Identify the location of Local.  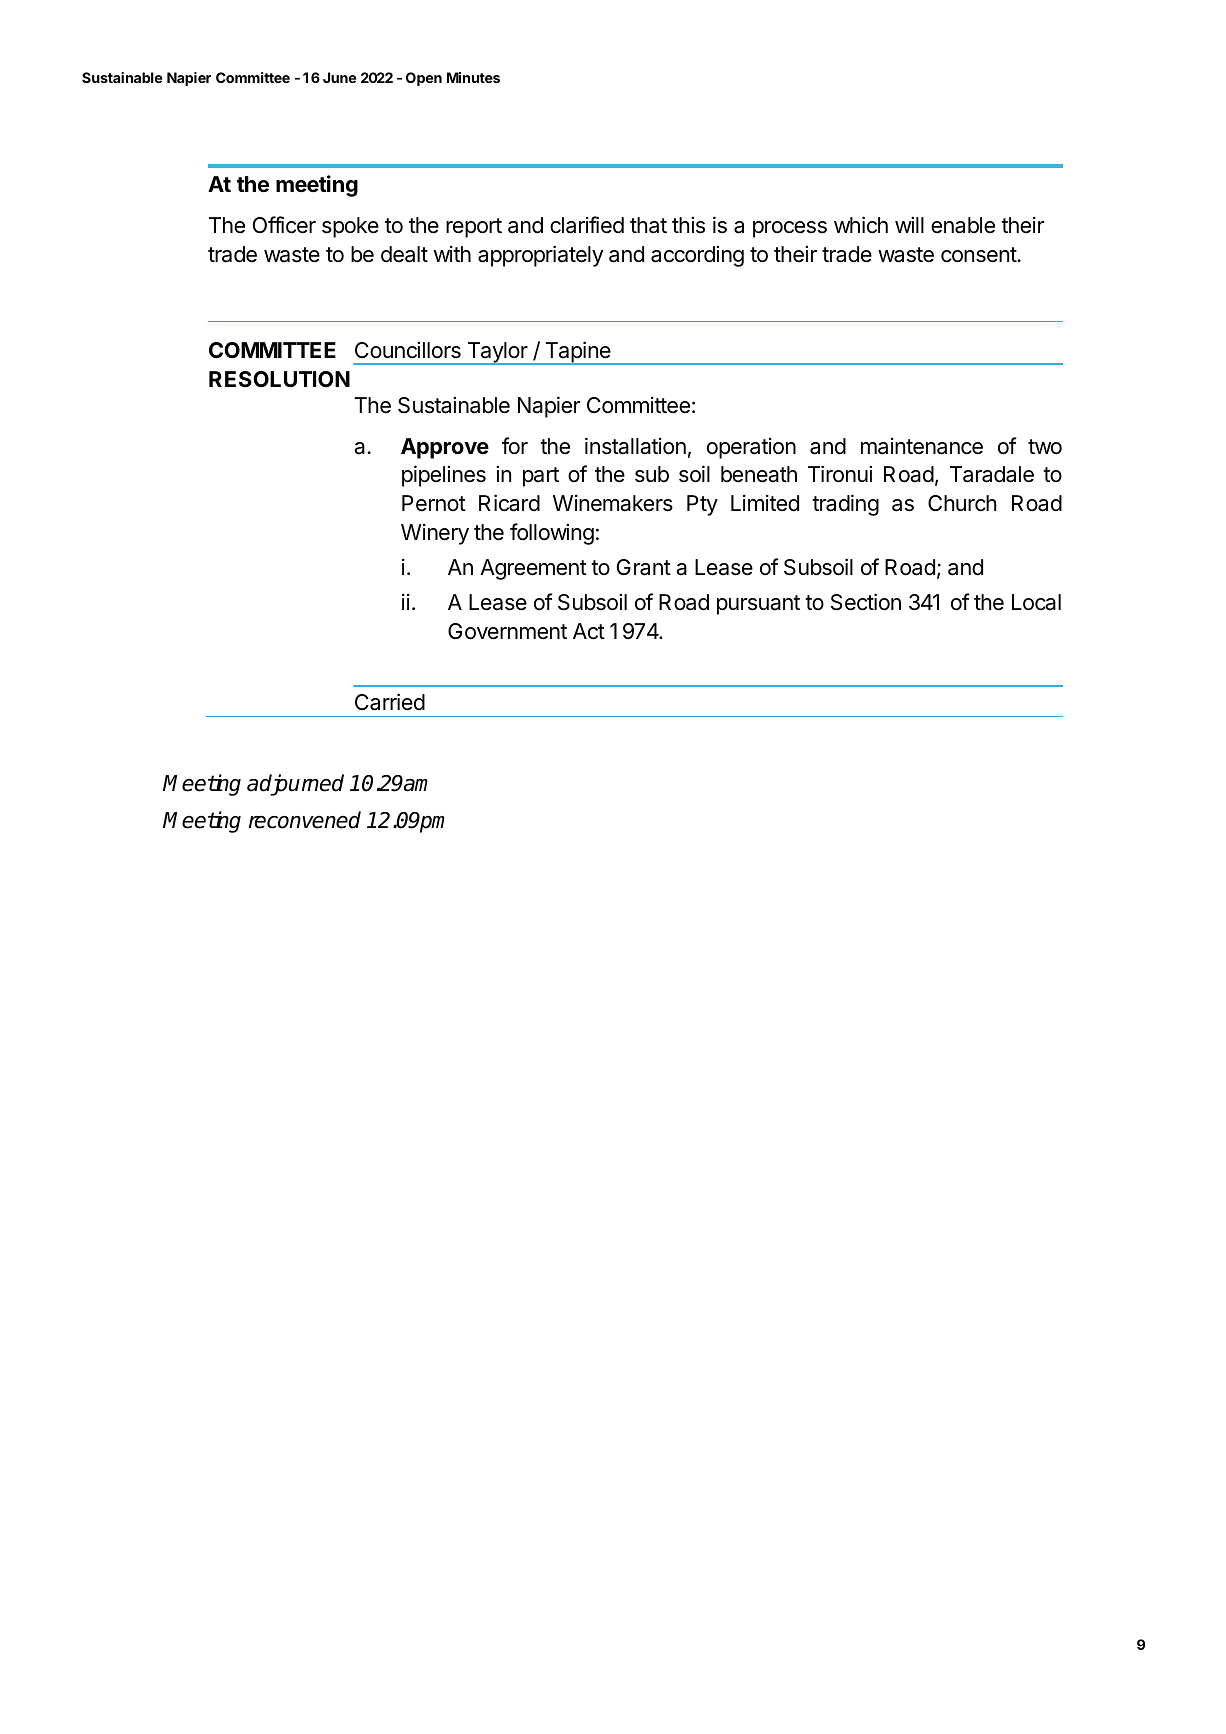
(1036, 602).
